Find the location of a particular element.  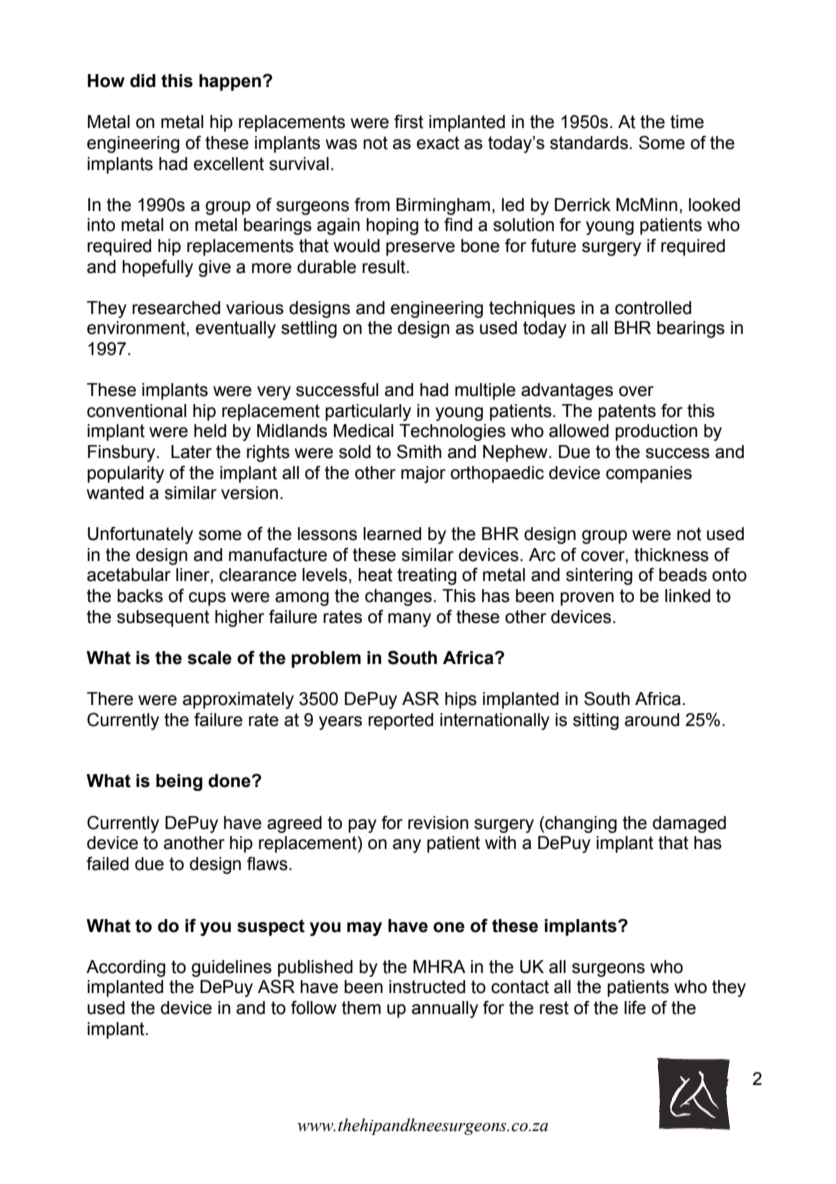

Unfortunately is located at coordinates (140, 535).
